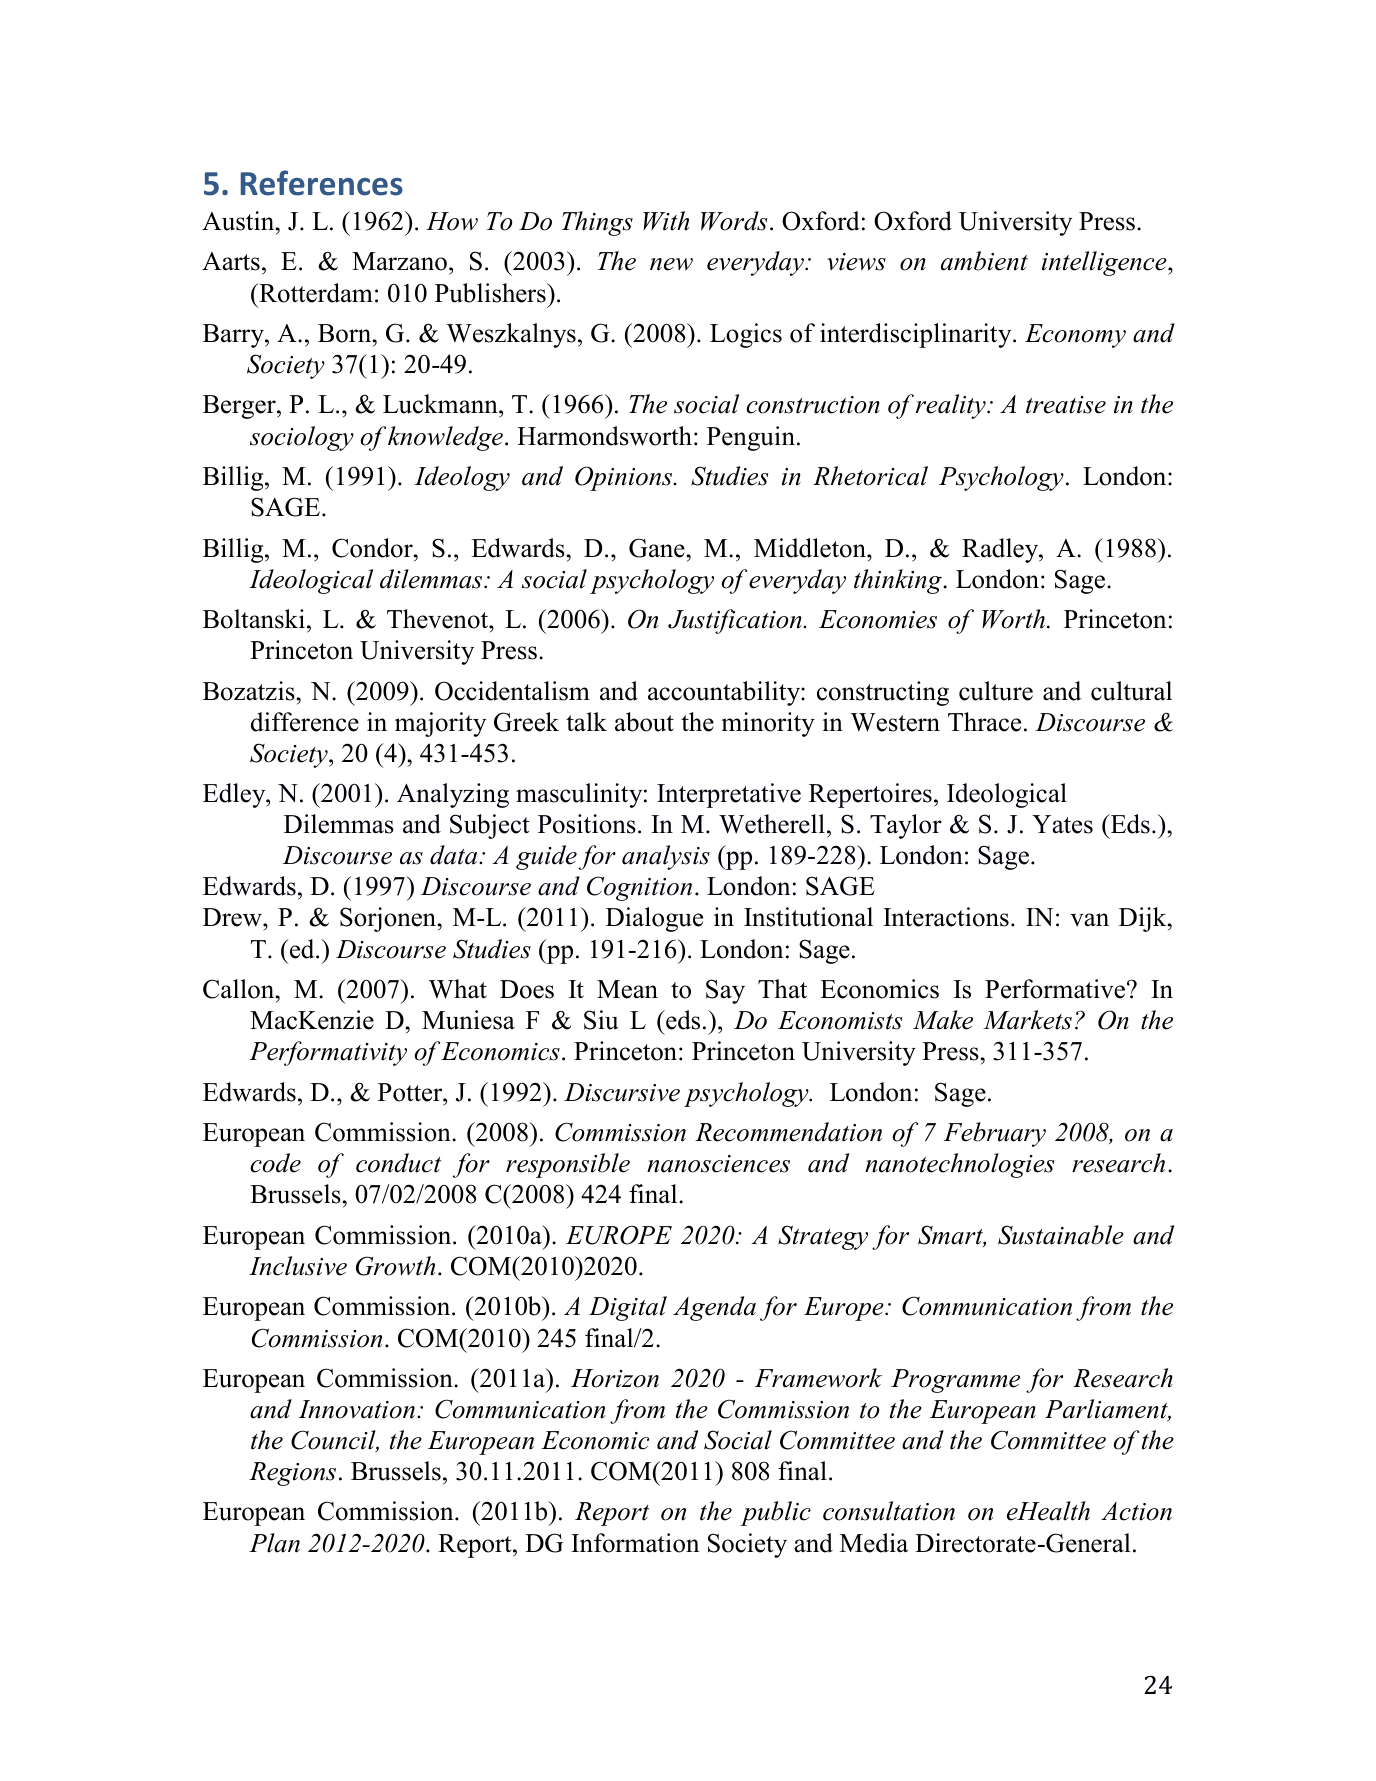  I want to click on Information, so click(635, 1543).
